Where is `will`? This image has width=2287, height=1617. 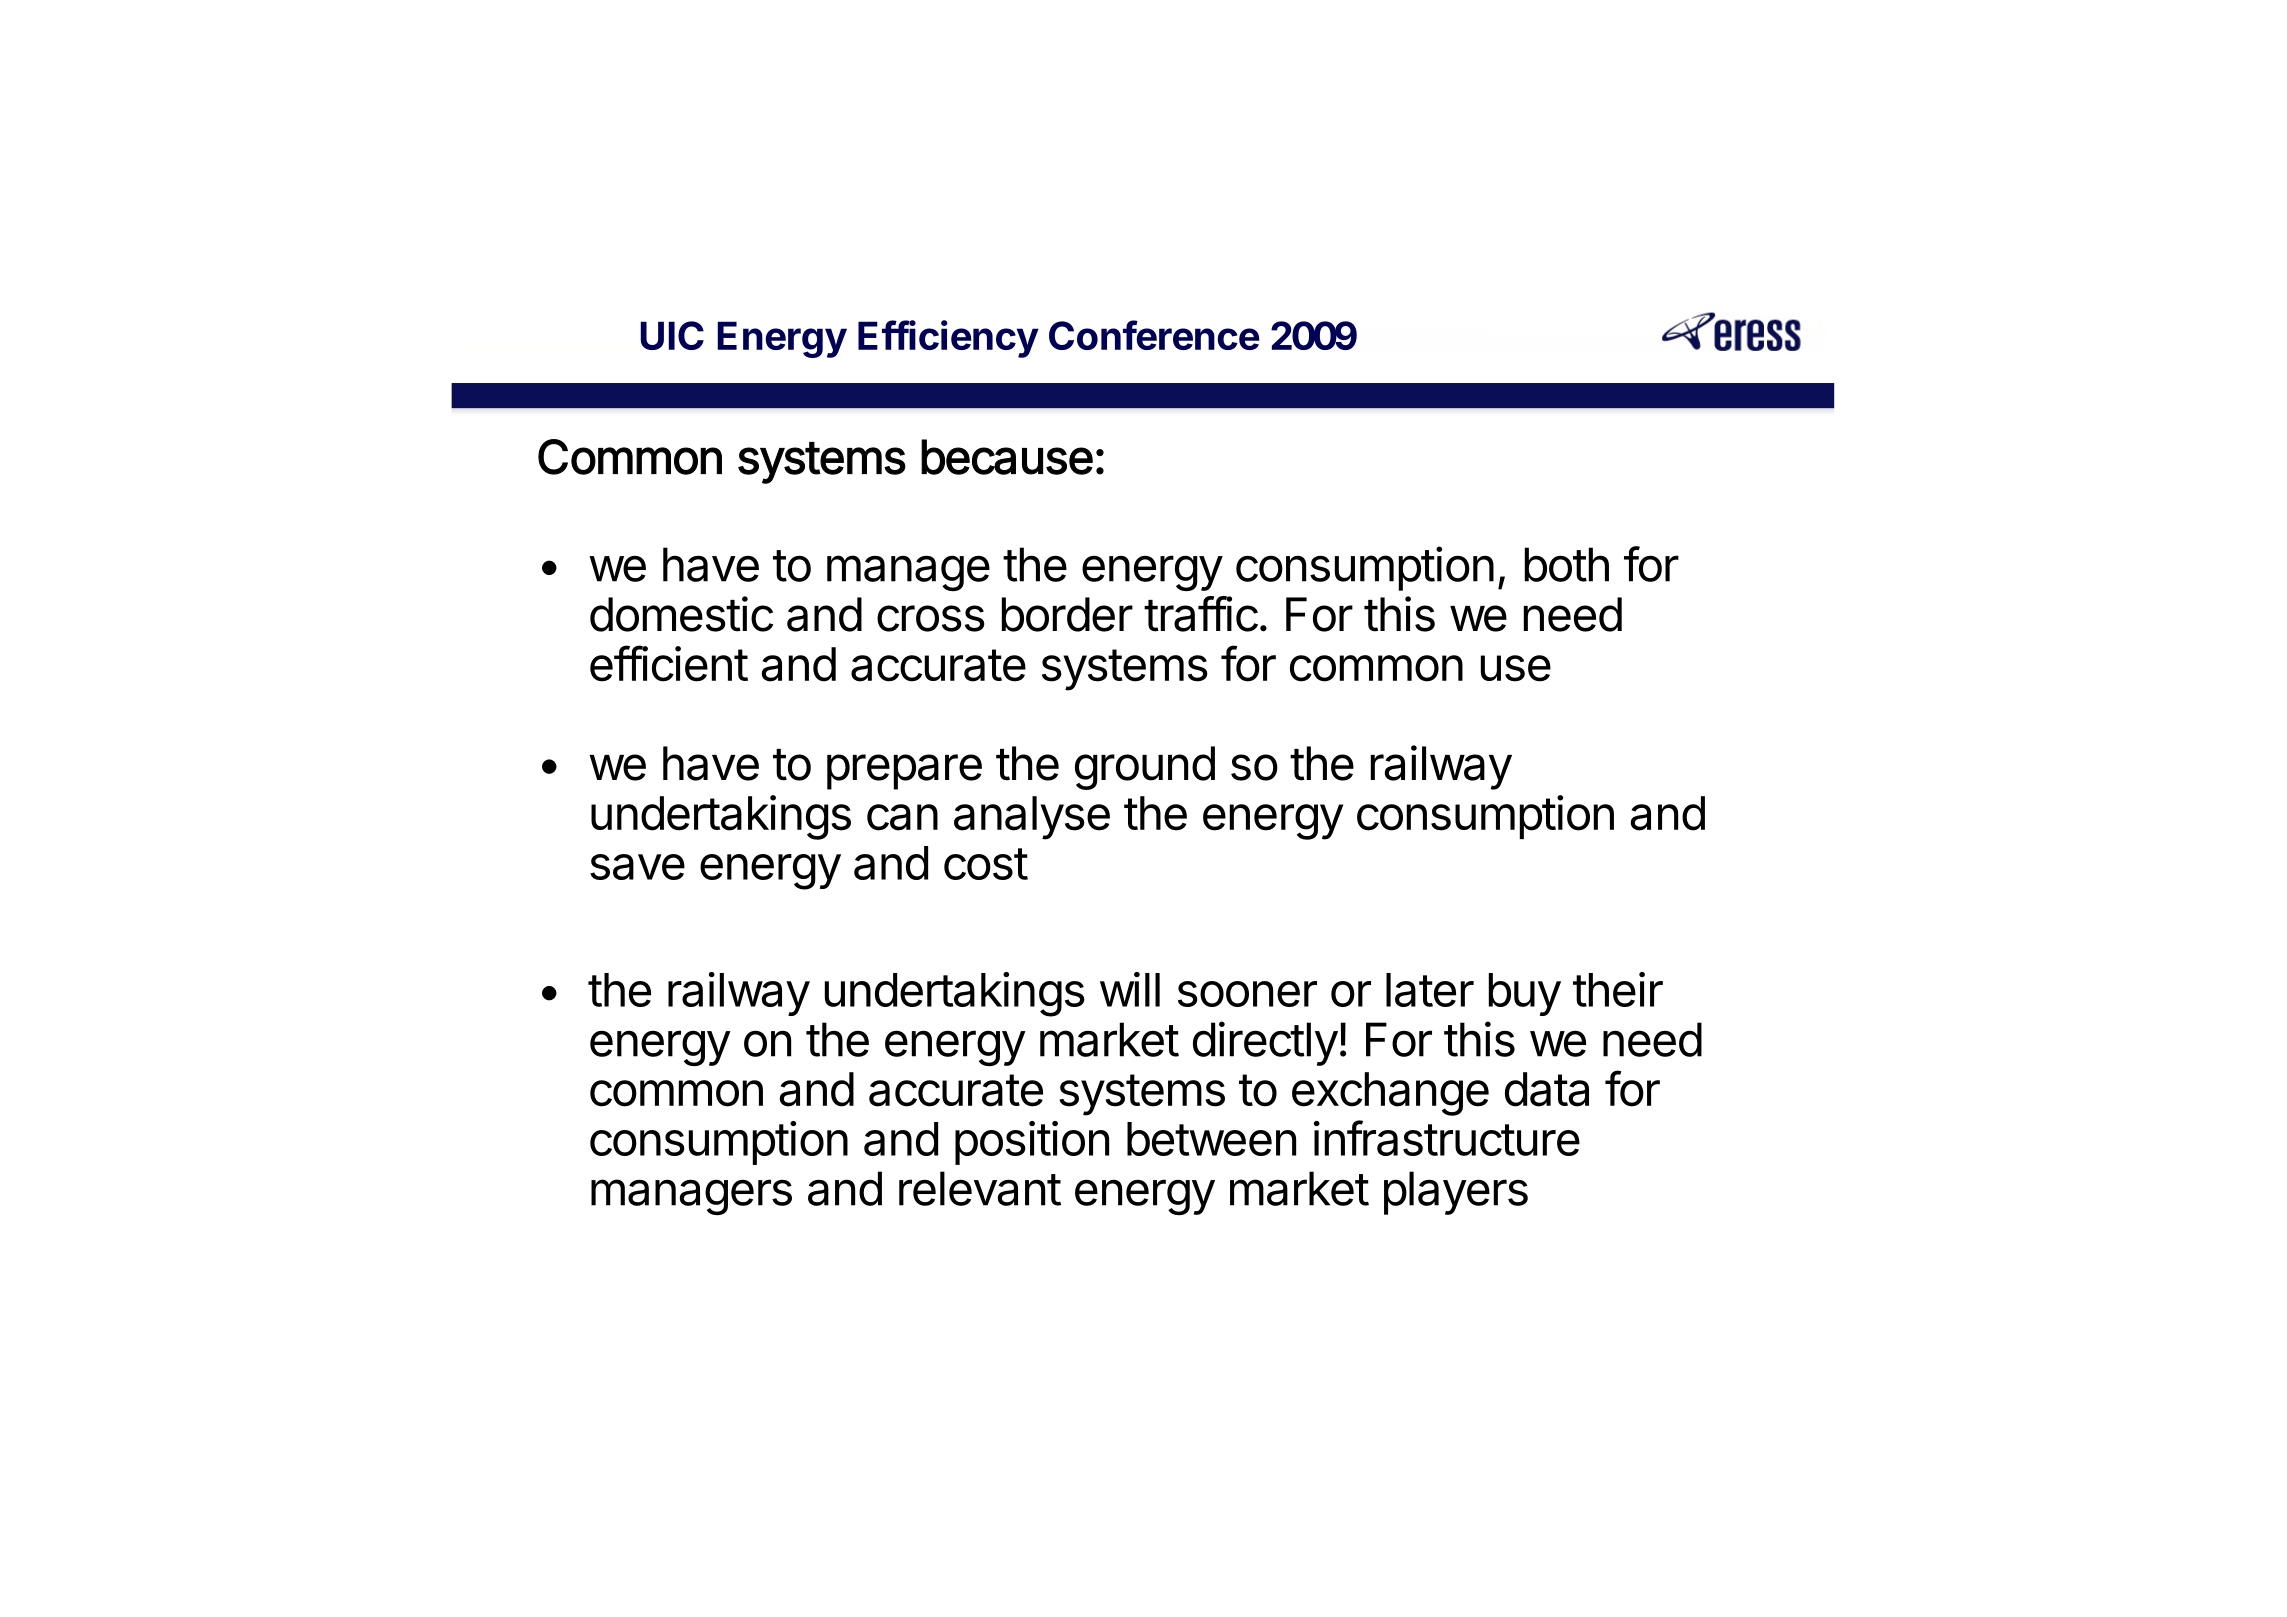 will is located at coordinates (1130, 989).
